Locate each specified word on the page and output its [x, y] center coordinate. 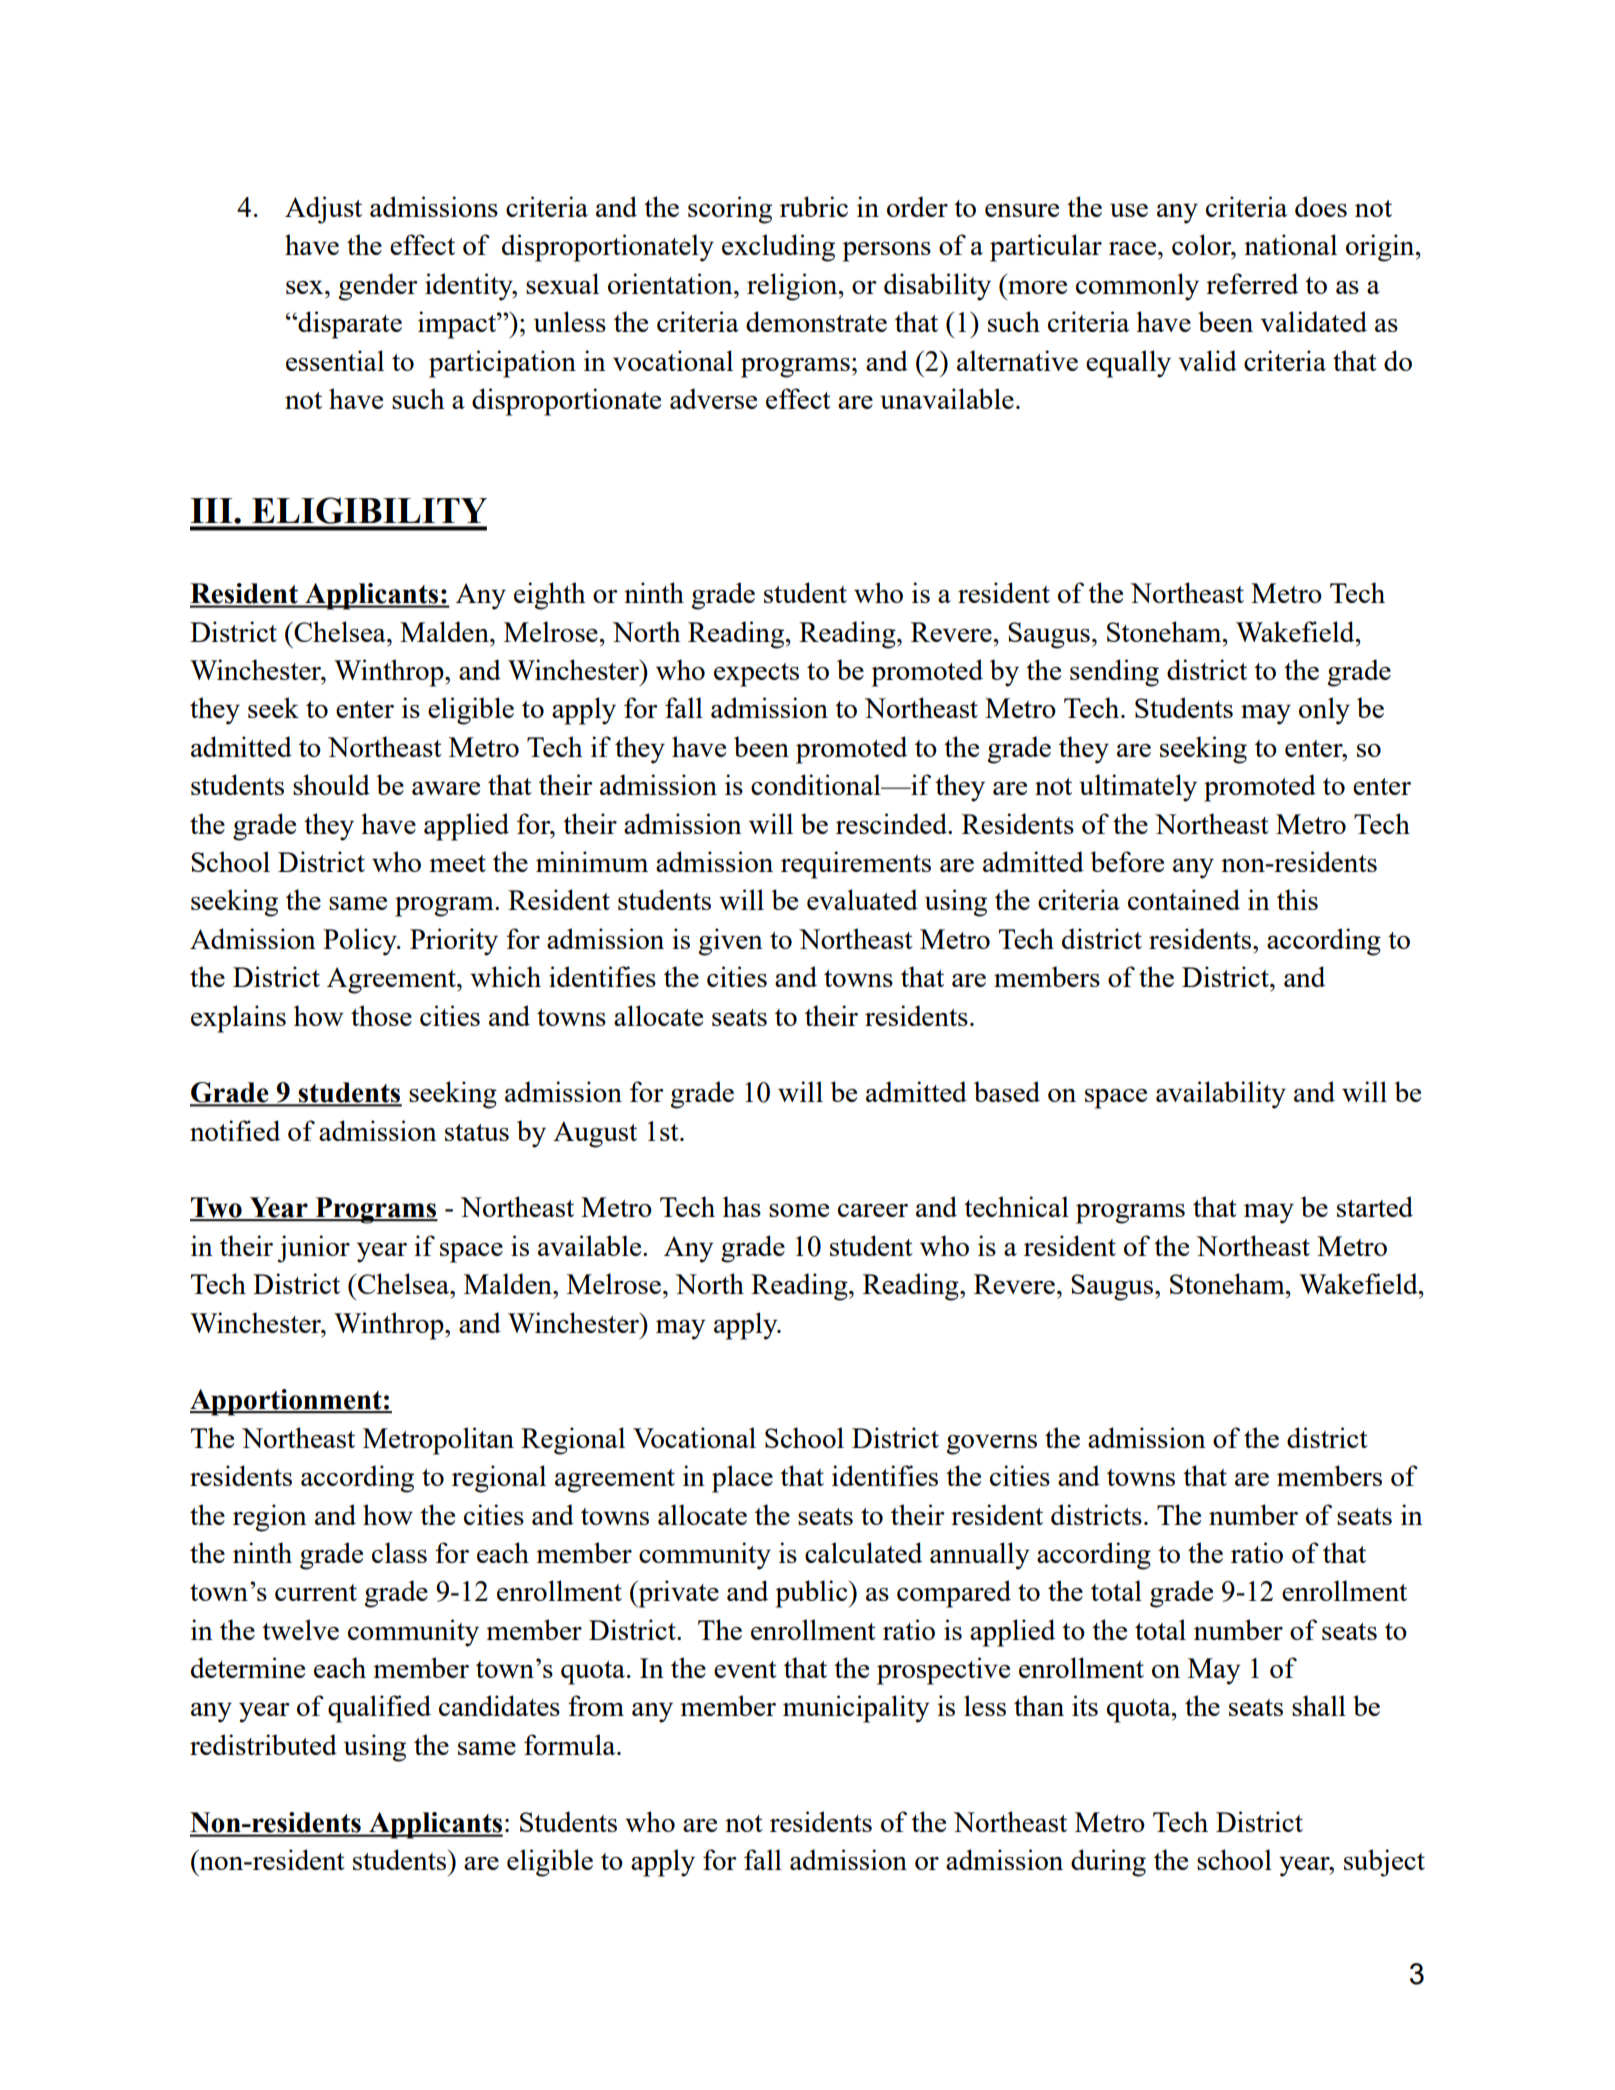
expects [756, 675]
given [730, 942]
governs [991, 1445]
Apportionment [287, 1402]
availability [1221, 1095]
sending [1114, 673]
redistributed [263, 1744]
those [381, 1015]
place [742, 1479]
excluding [778, 248]
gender [378, 287]
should [331, 784]
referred [1252, 283]
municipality [856, 1709]
